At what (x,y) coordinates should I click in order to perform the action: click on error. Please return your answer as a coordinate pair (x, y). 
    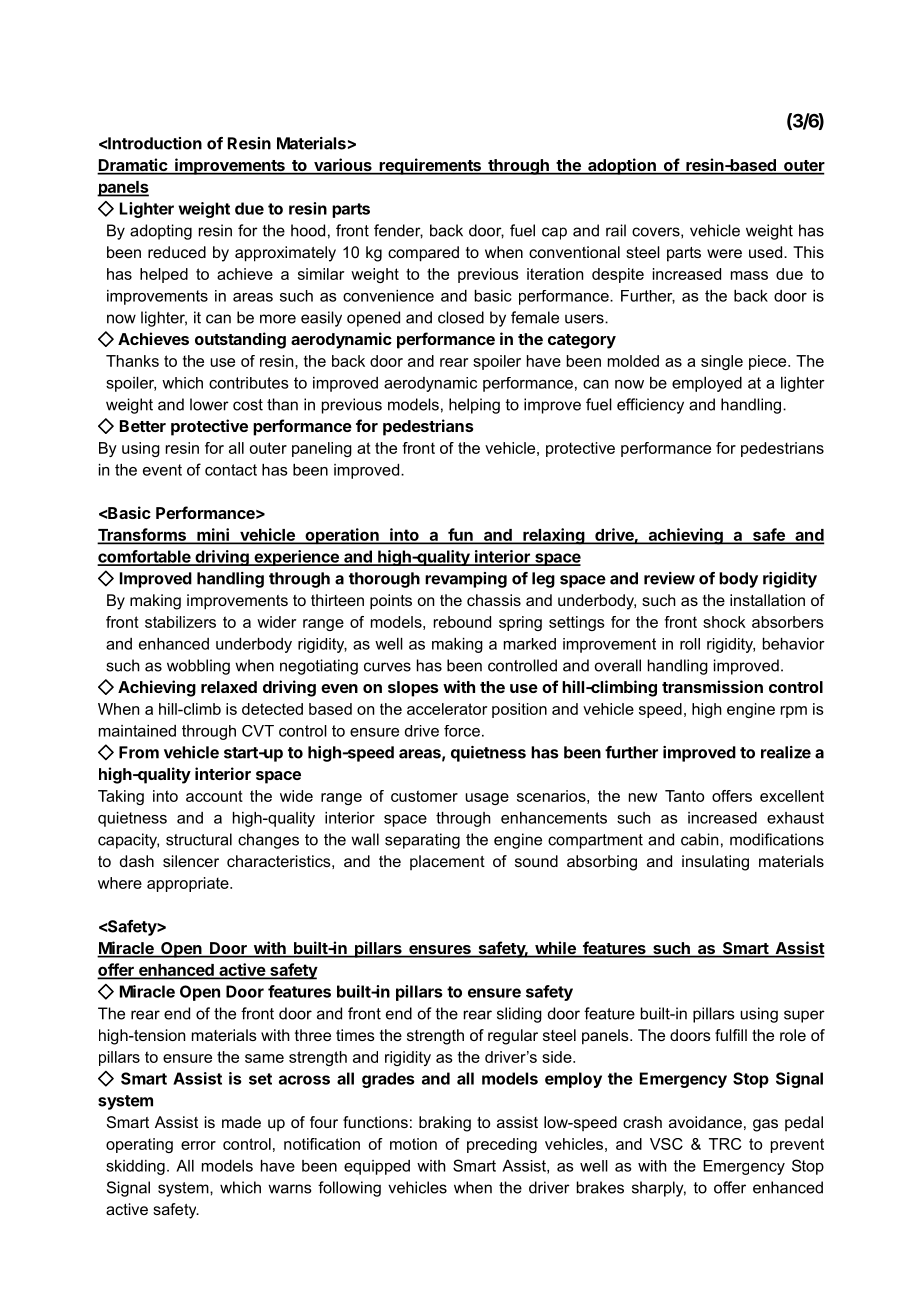
    Looking at the image, I should click on (198, 1145).
